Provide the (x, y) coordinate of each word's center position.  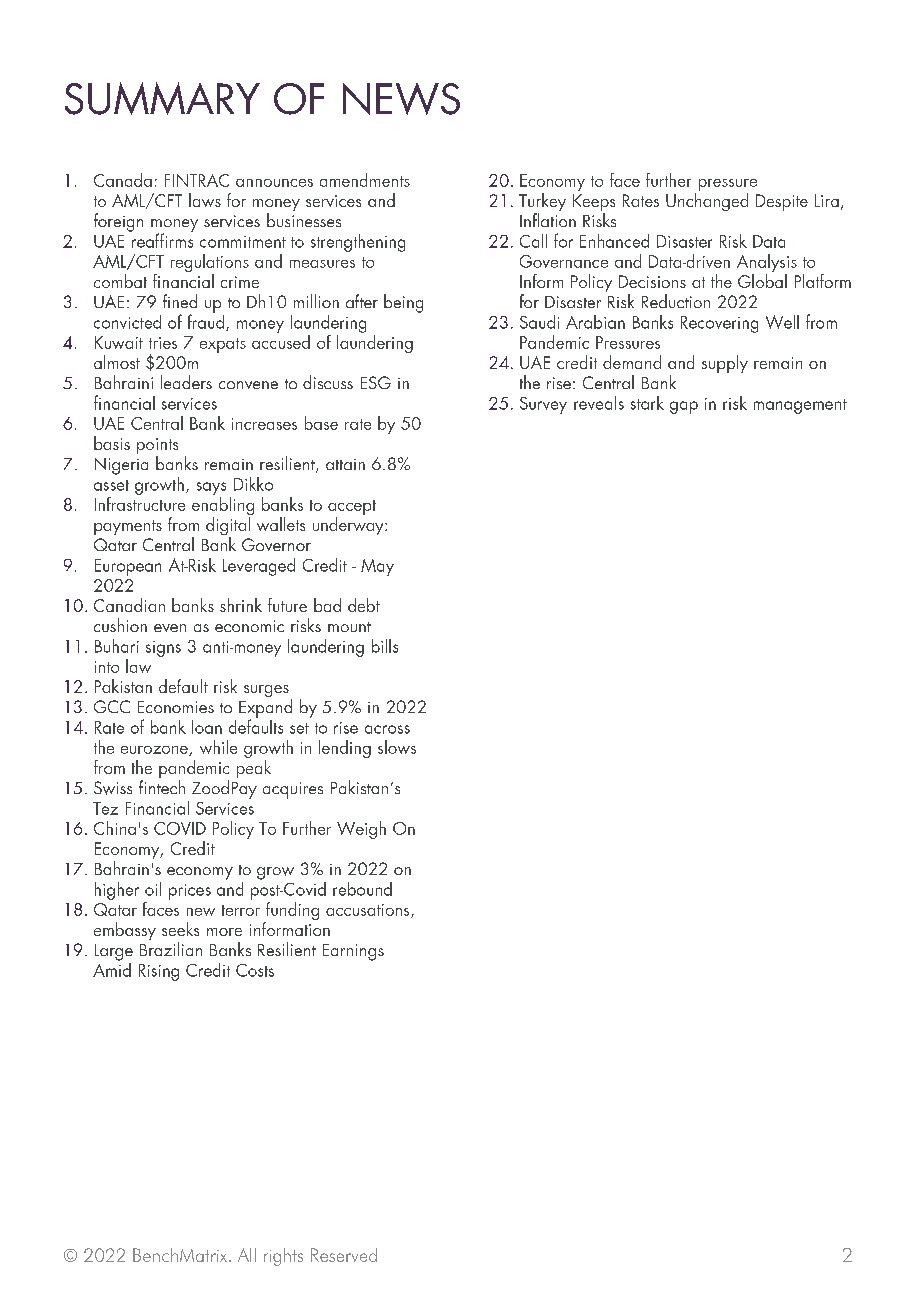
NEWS (401, 99)
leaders (186, 382)
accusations (369, 911)
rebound (362, 889)
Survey (543, 405)
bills (385, 646)
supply (725, 364)
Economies (176, 707)
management (800, 406)
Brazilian (171, 949)
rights (283, 1257)
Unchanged (707, 202)
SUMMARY (162, 98)
